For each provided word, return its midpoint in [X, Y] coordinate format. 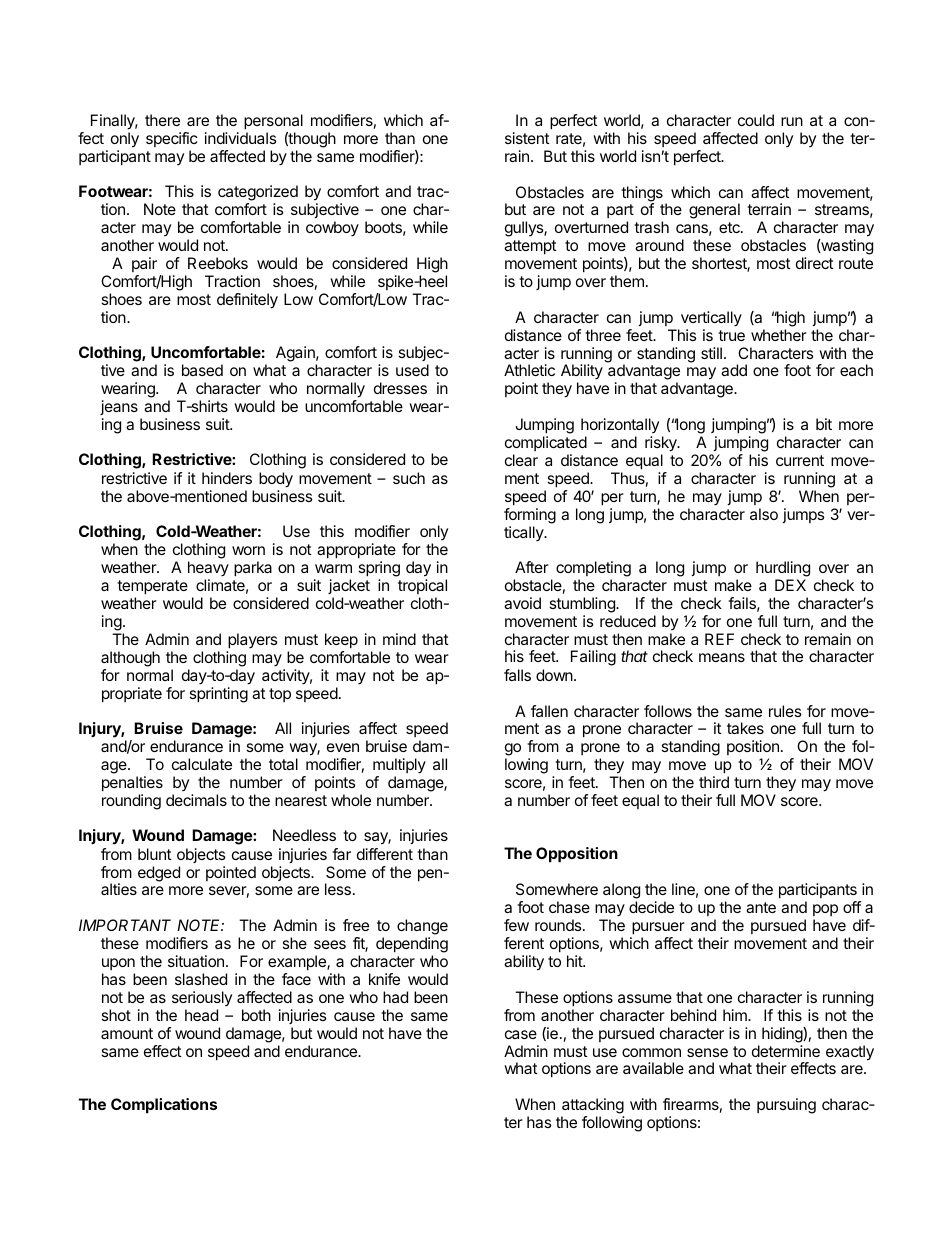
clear [521, 460]
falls [517, 675]
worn [248, 550]
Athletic [529, 370]
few [516, 925]
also [764, 514]
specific [171, 139]
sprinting [219, 695]
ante [761, 907]
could [756, 120]
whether [779, 335]
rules [785, 711]
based [202, 370]
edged [159, 874]
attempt [530, 247]
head [201, 1015]
